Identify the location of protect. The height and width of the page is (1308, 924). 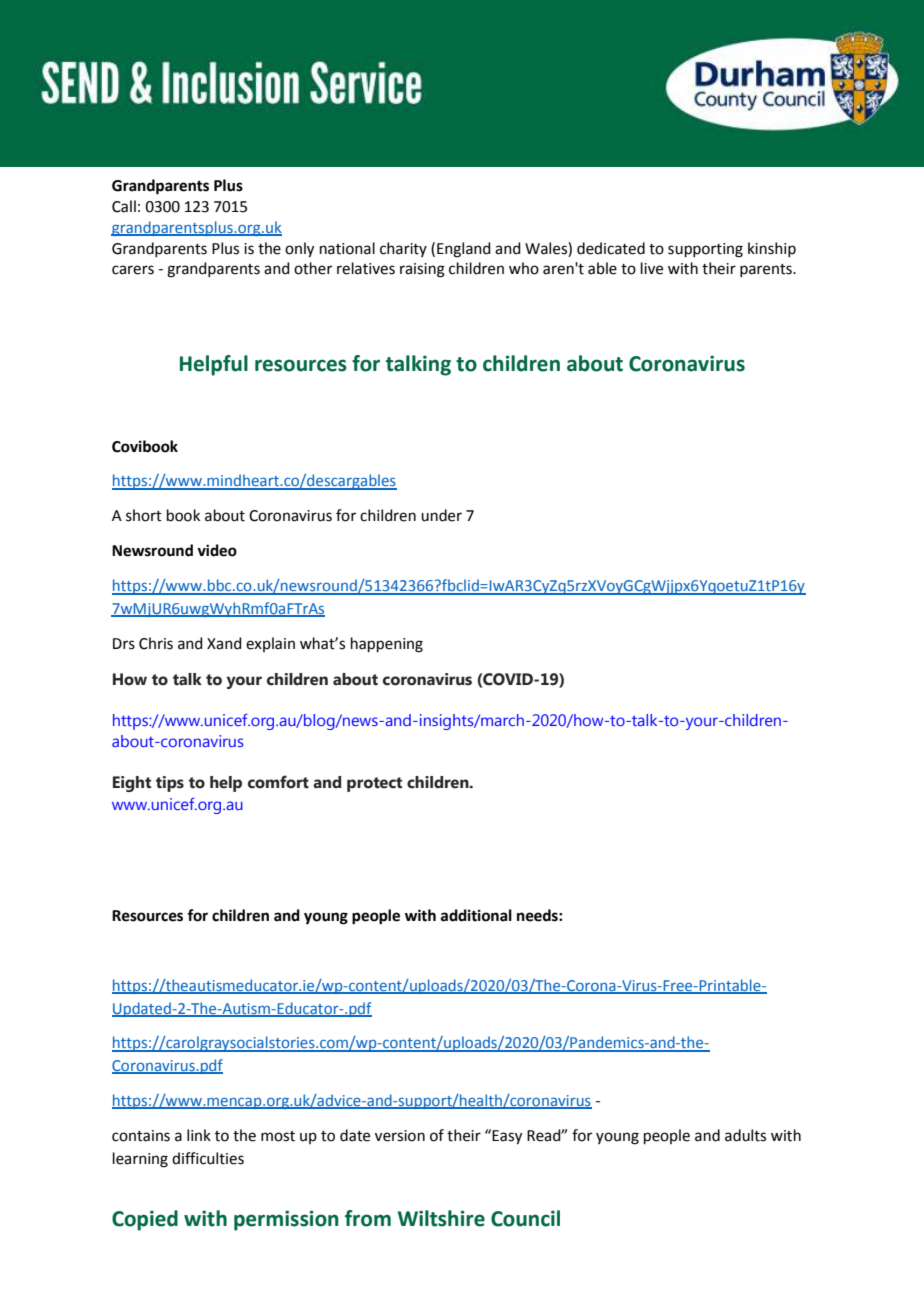
(374, 784).
